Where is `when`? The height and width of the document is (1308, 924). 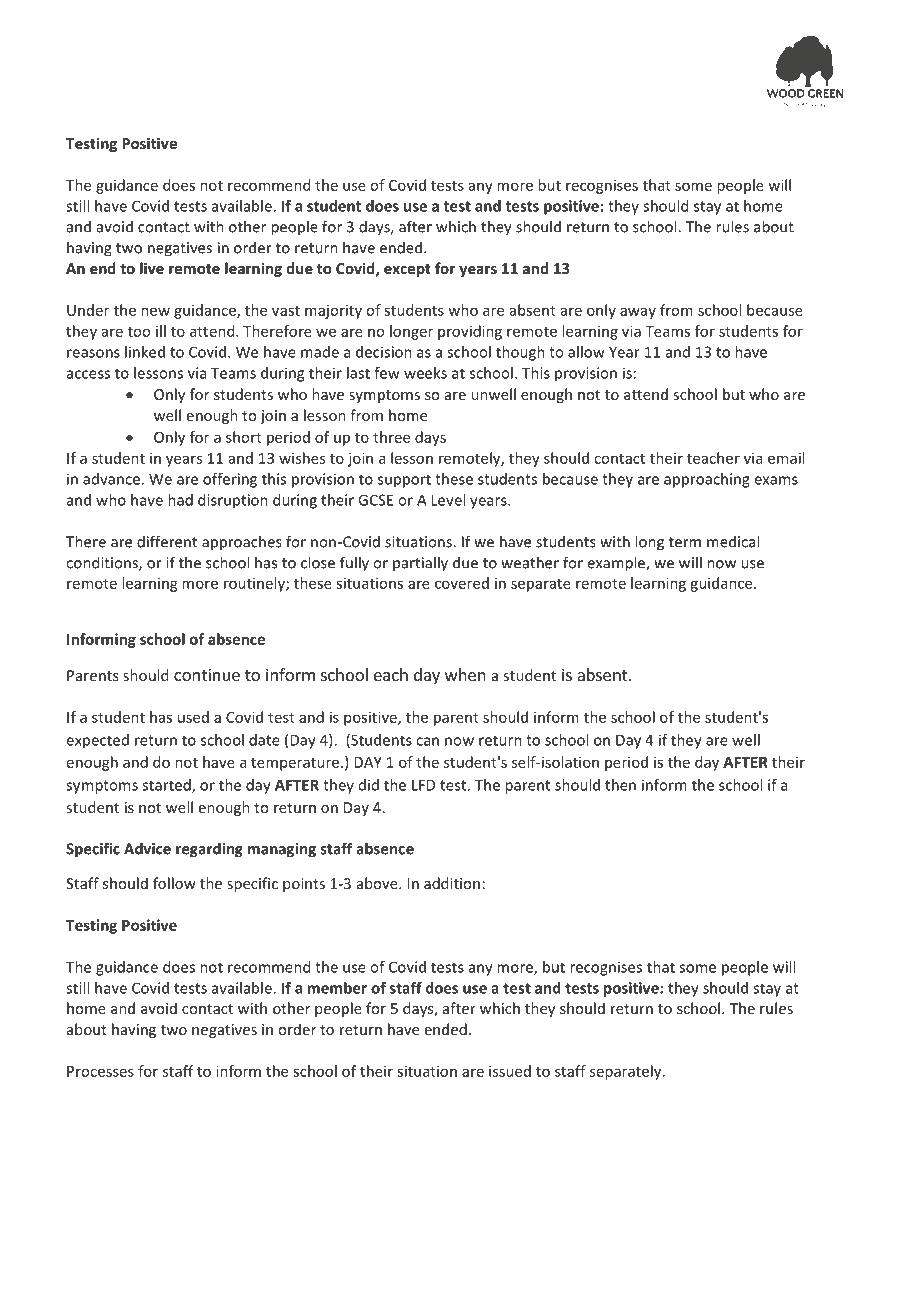
when is located at coordinates (465, 674).
